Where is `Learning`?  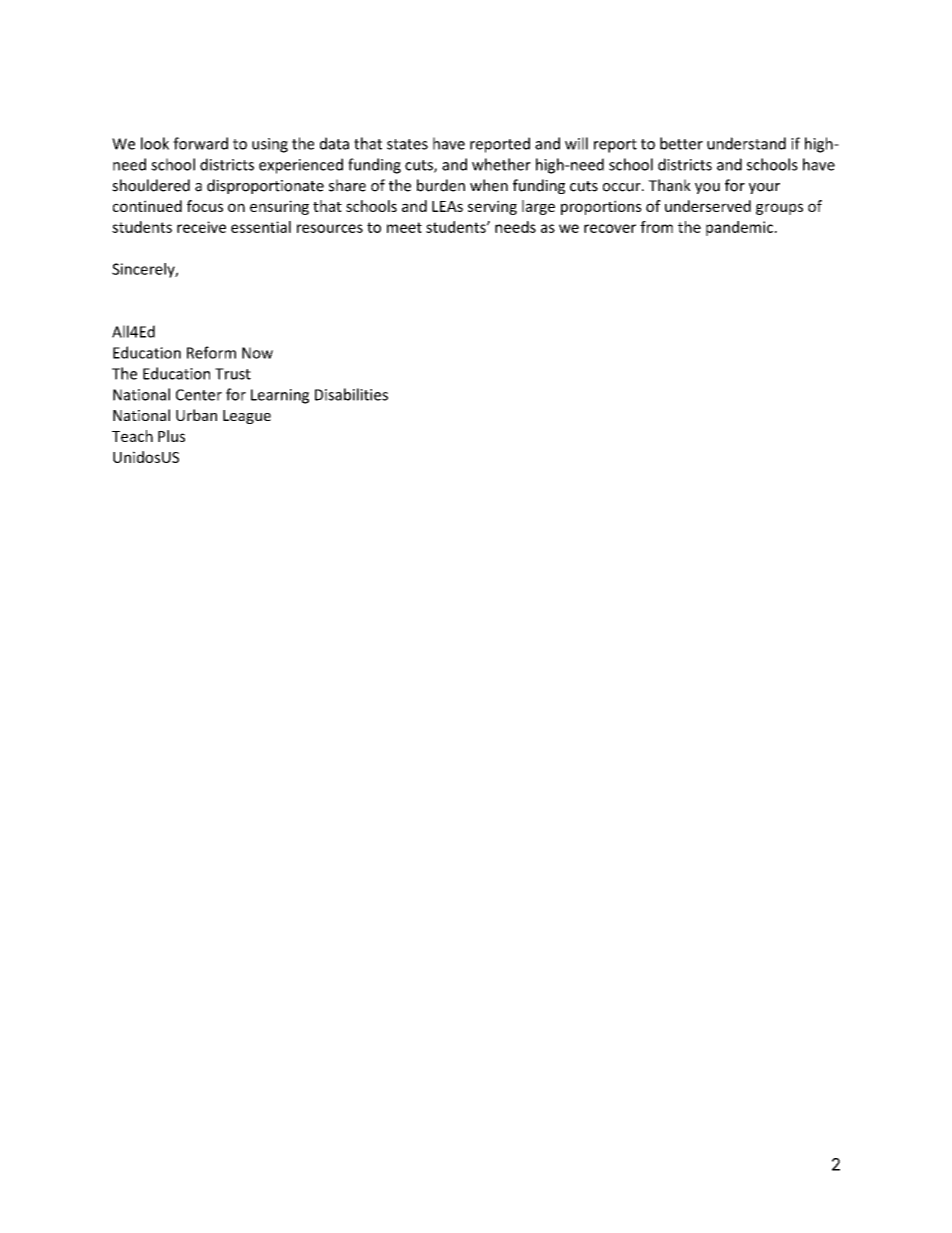 Learning is located at coordinates (280, 396).
